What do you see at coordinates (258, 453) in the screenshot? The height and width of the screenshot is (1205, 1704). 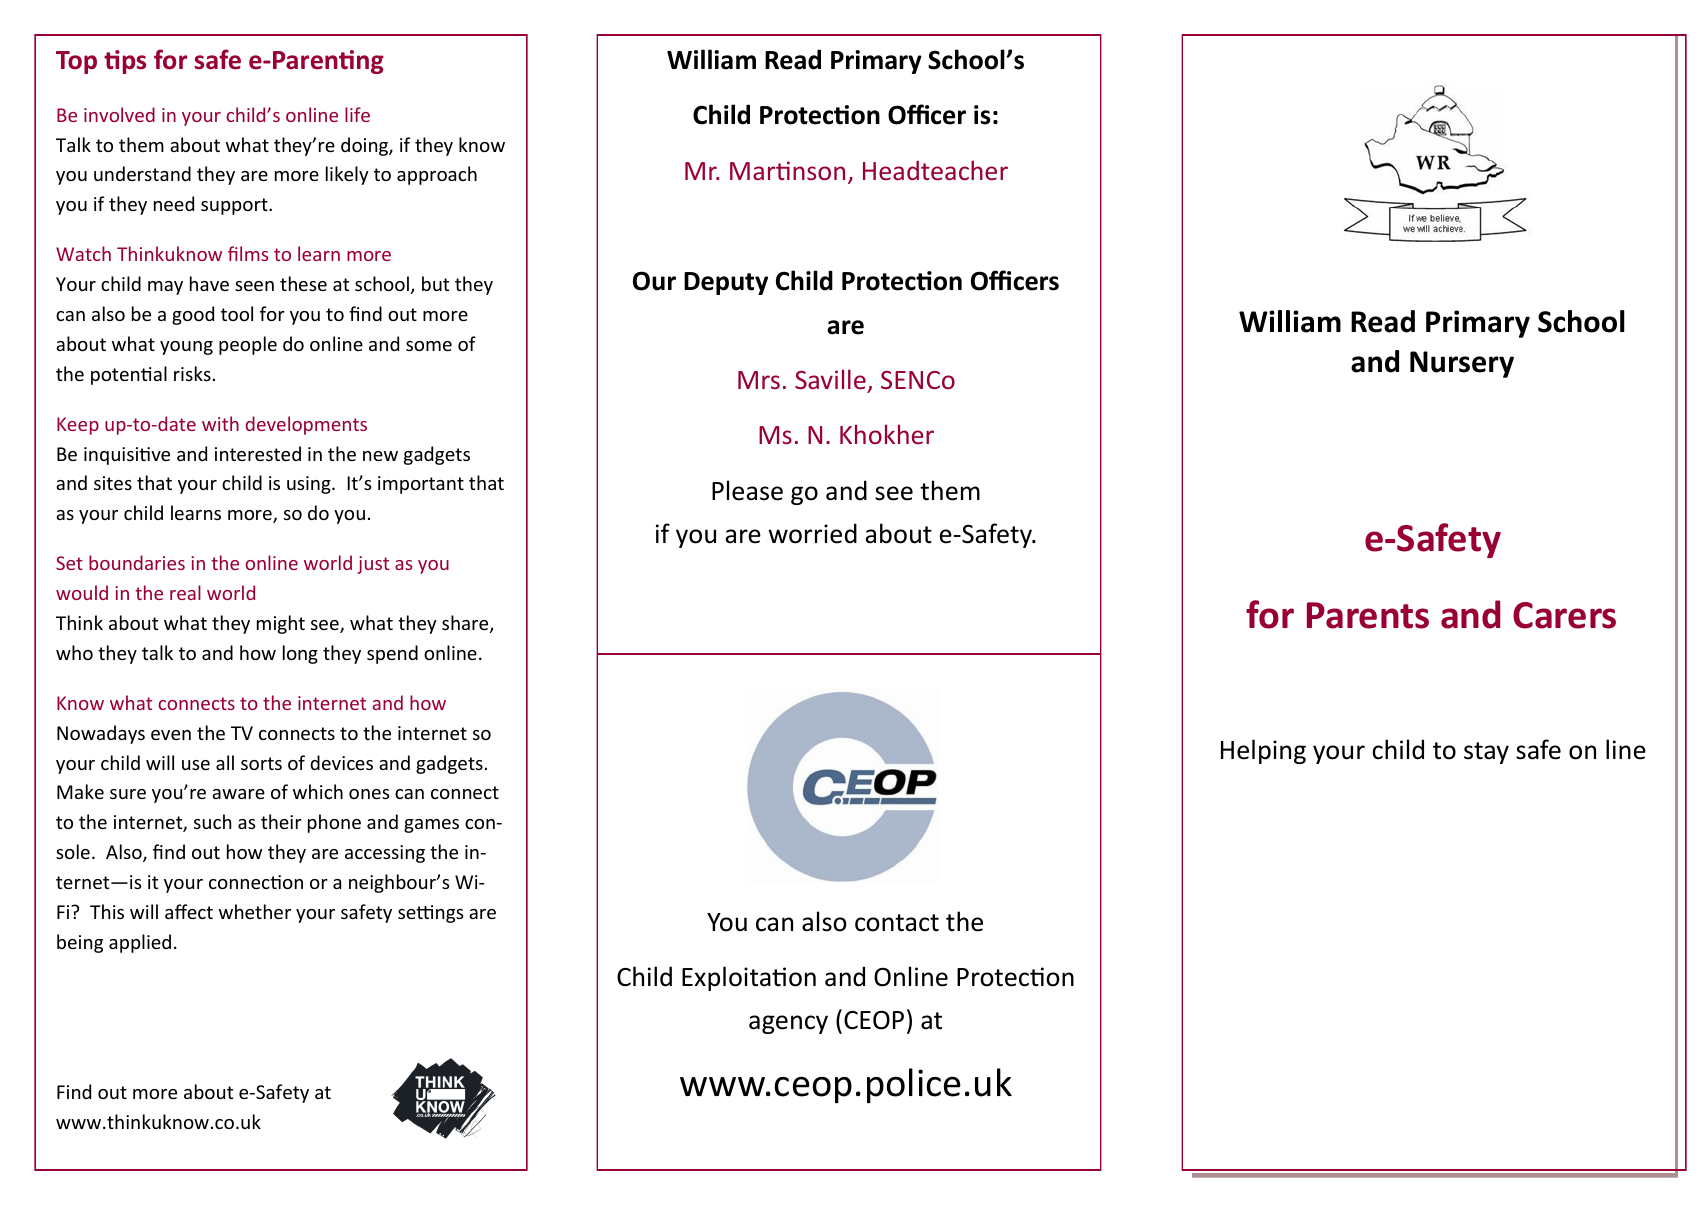 I see `interested` at bounding box center [258, 453].
